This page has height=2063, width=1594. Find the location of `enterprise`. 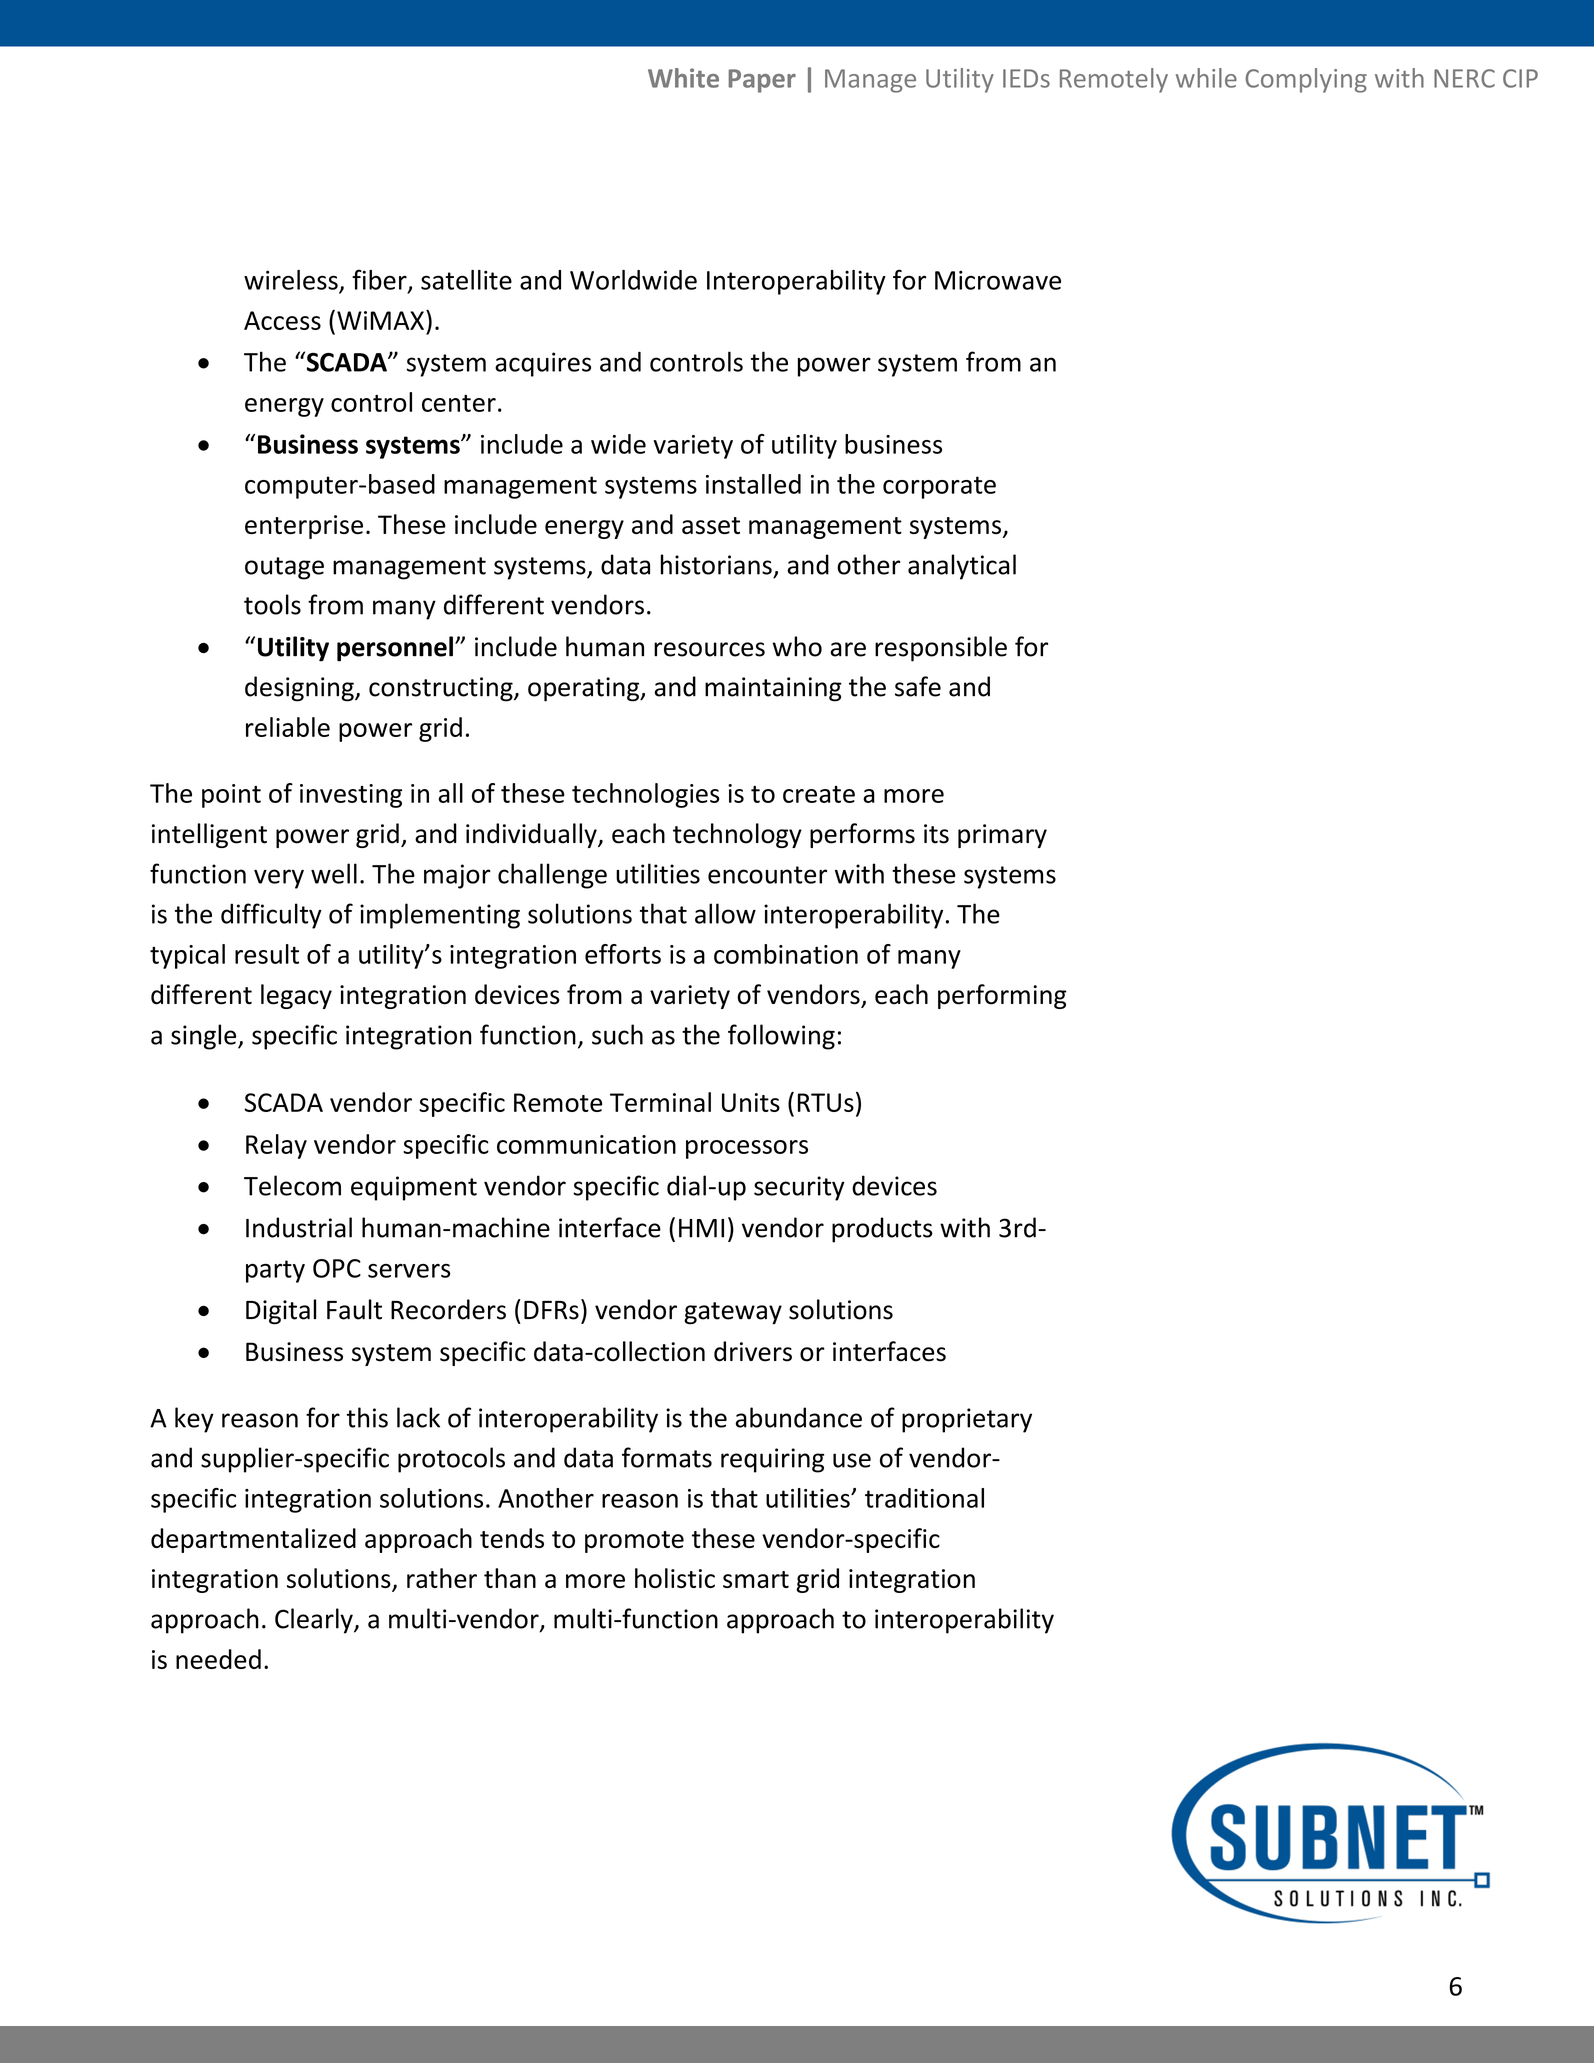

enterprise is located at coordinates (304, 527).
